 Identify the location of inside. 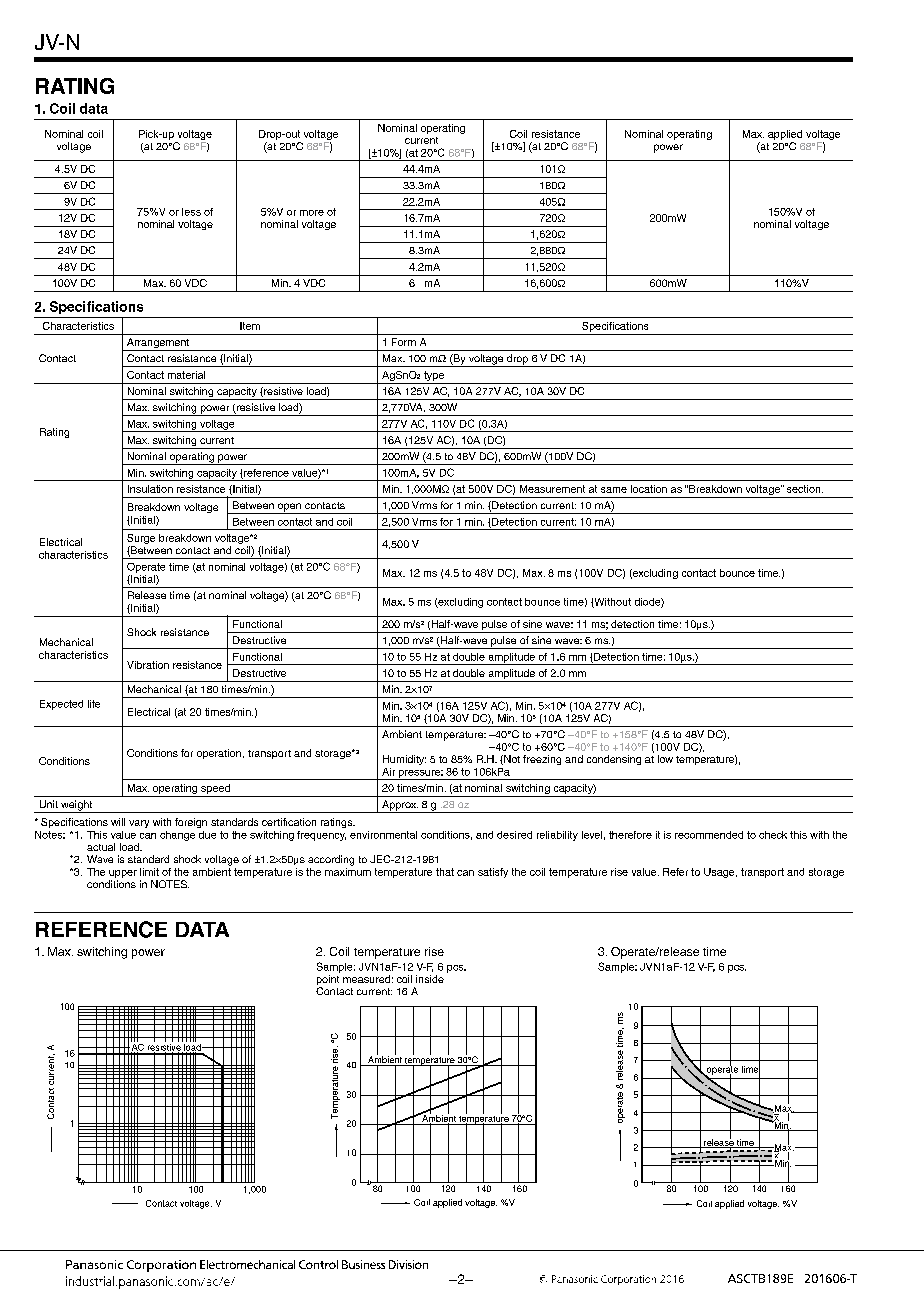
(430, 979).
